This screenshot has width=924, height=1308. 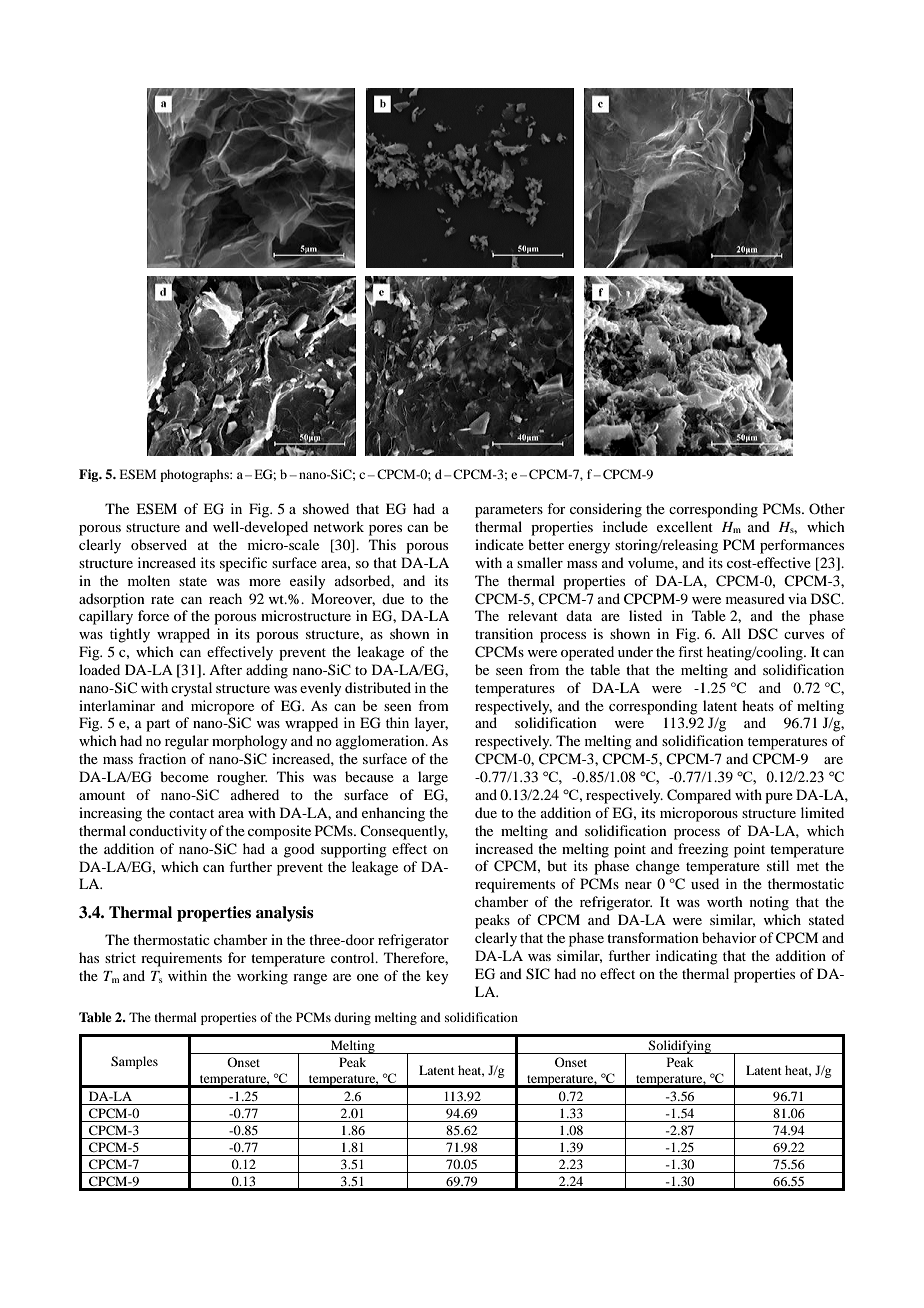 I want to click on become, so click(x=184, y=776).
